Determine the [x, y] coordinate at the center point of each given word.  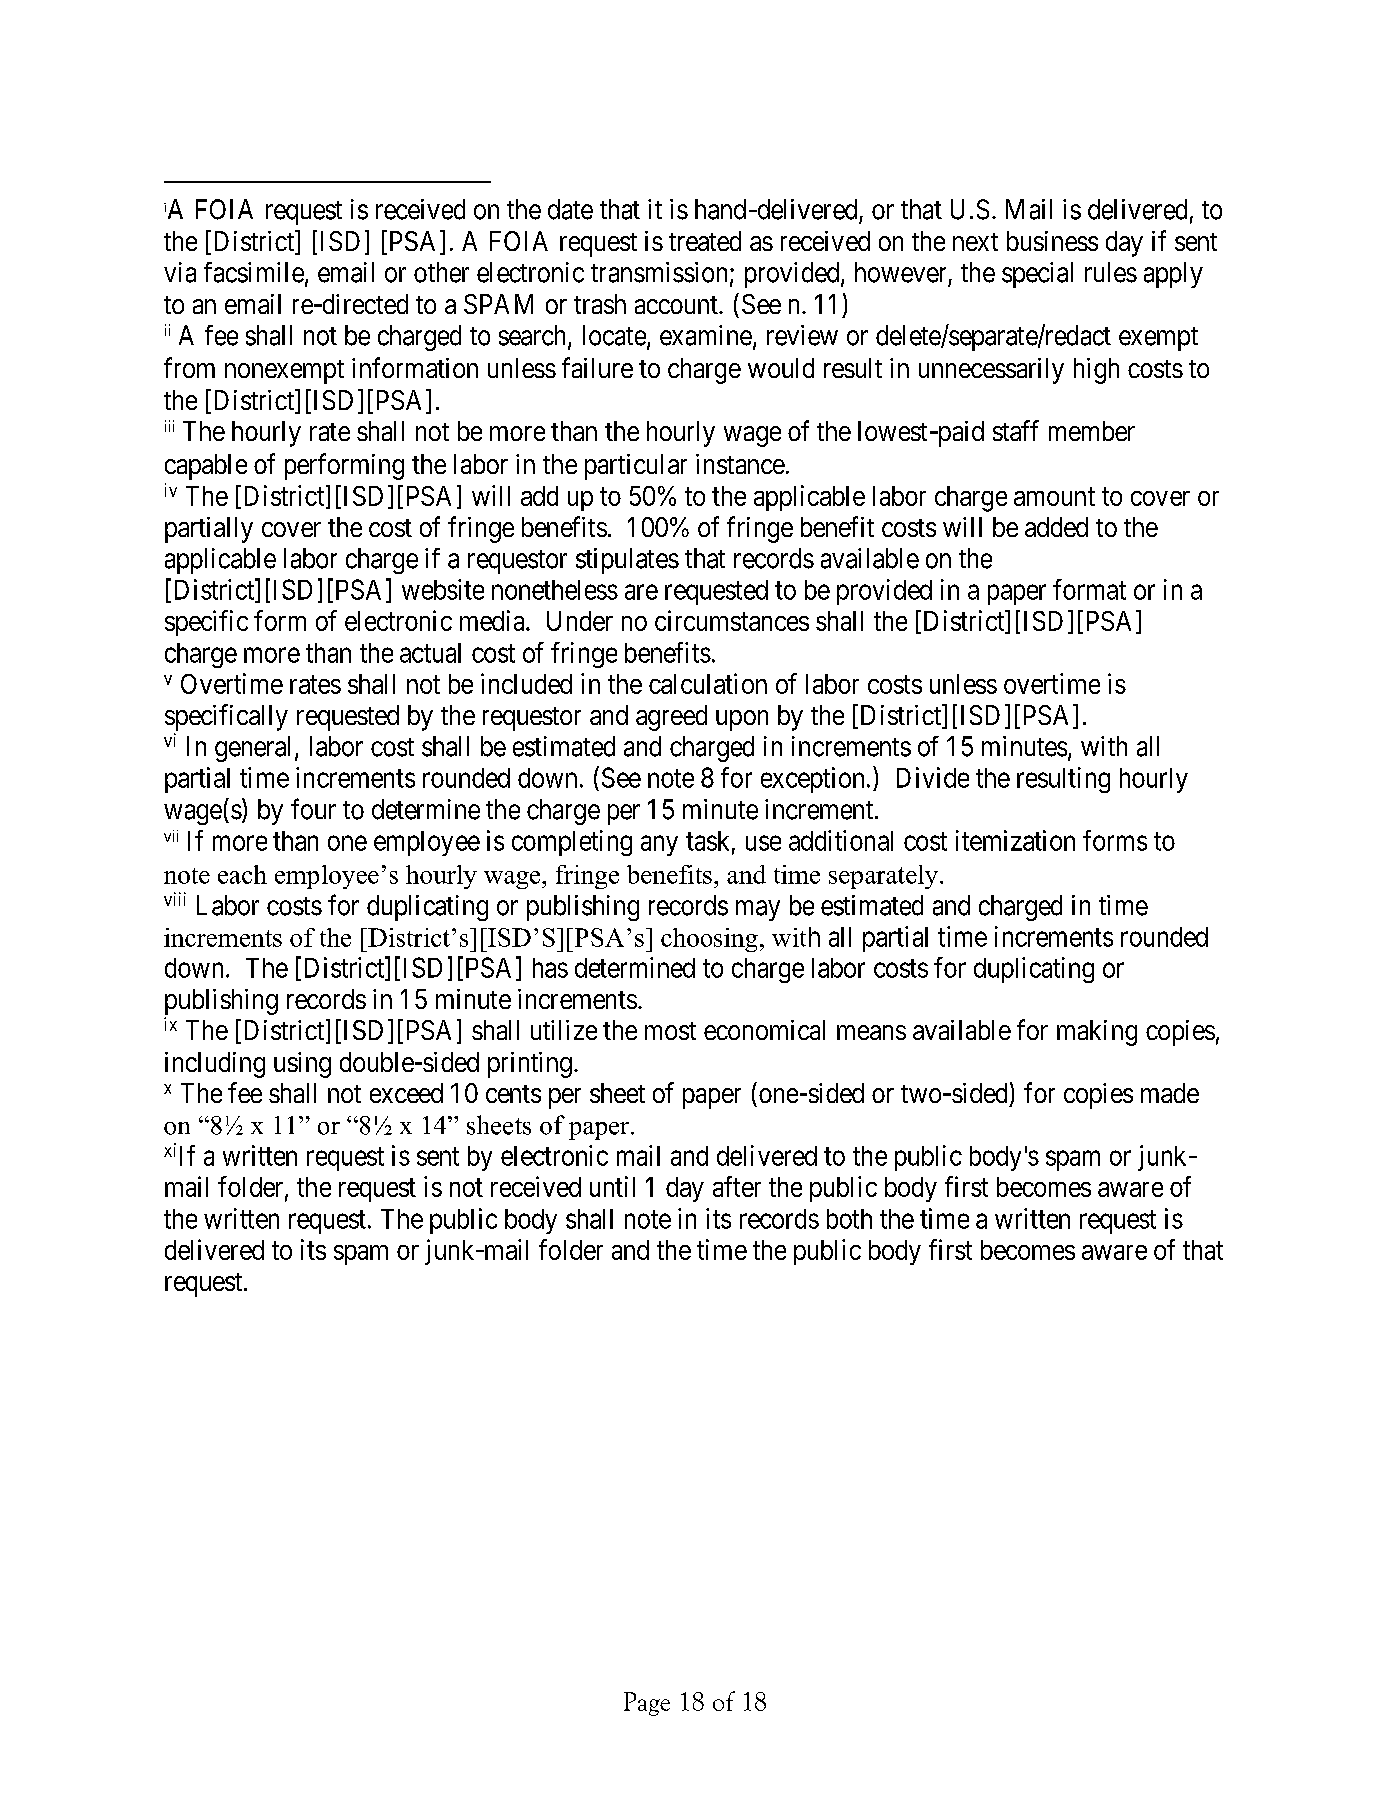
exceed [406, 1093]
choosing [709, 940]
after [737, 1186]
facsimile [254, 272]
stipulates [627, 561]
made [1170, 1093]
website [443, 589]
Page [647, 1704]
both [849, 1219]
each [242, 874]
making [1097, 1033]
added [1056, 527]
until [612, 1186]
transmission [659, 272]
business [1052, 241]
